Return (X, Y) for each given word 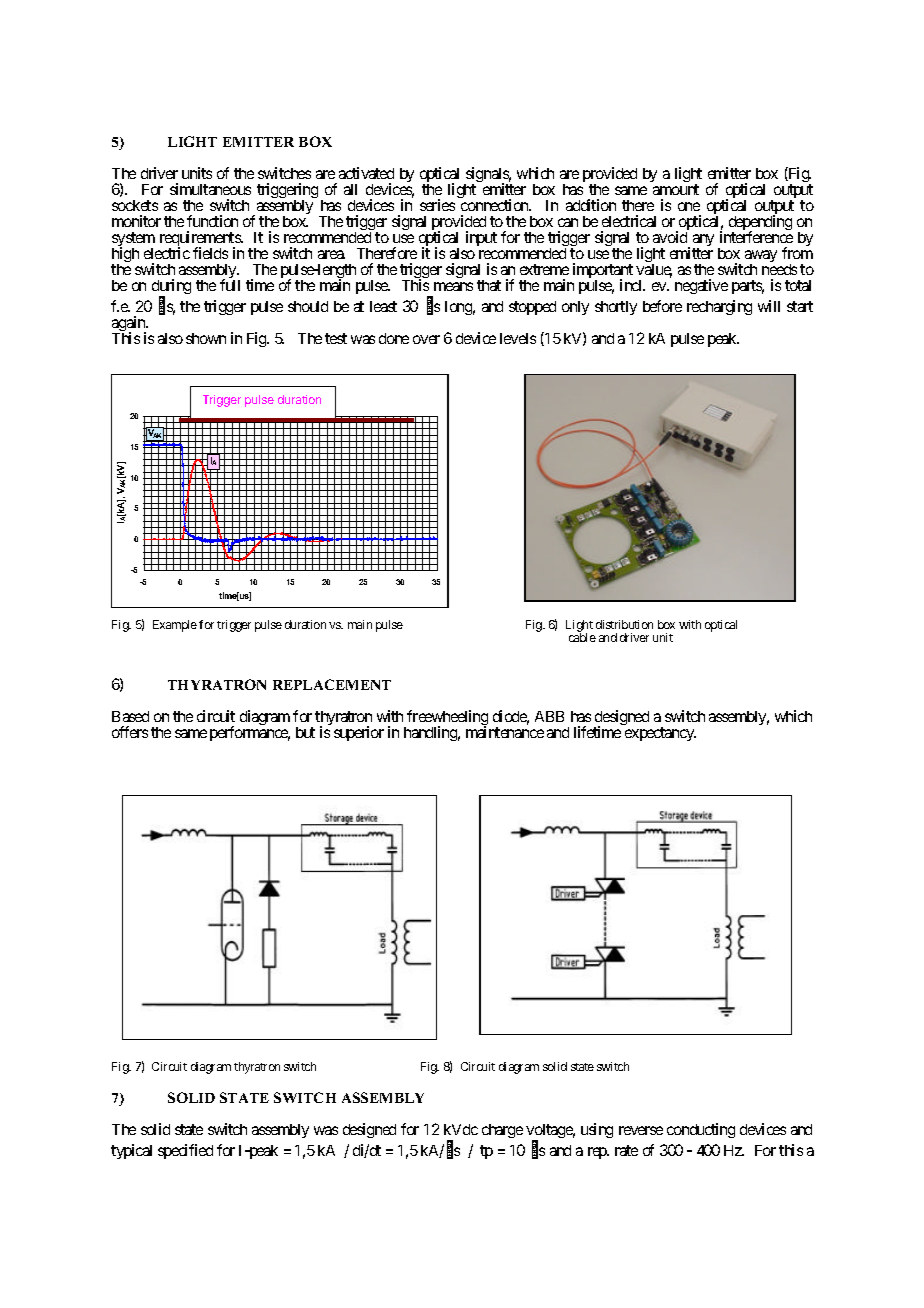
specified (185, 1151)
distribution (624, 624)
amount (676, 189)
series (437, 205)
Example (175, 626)
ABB (549, 716)
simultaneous (210, 189)
